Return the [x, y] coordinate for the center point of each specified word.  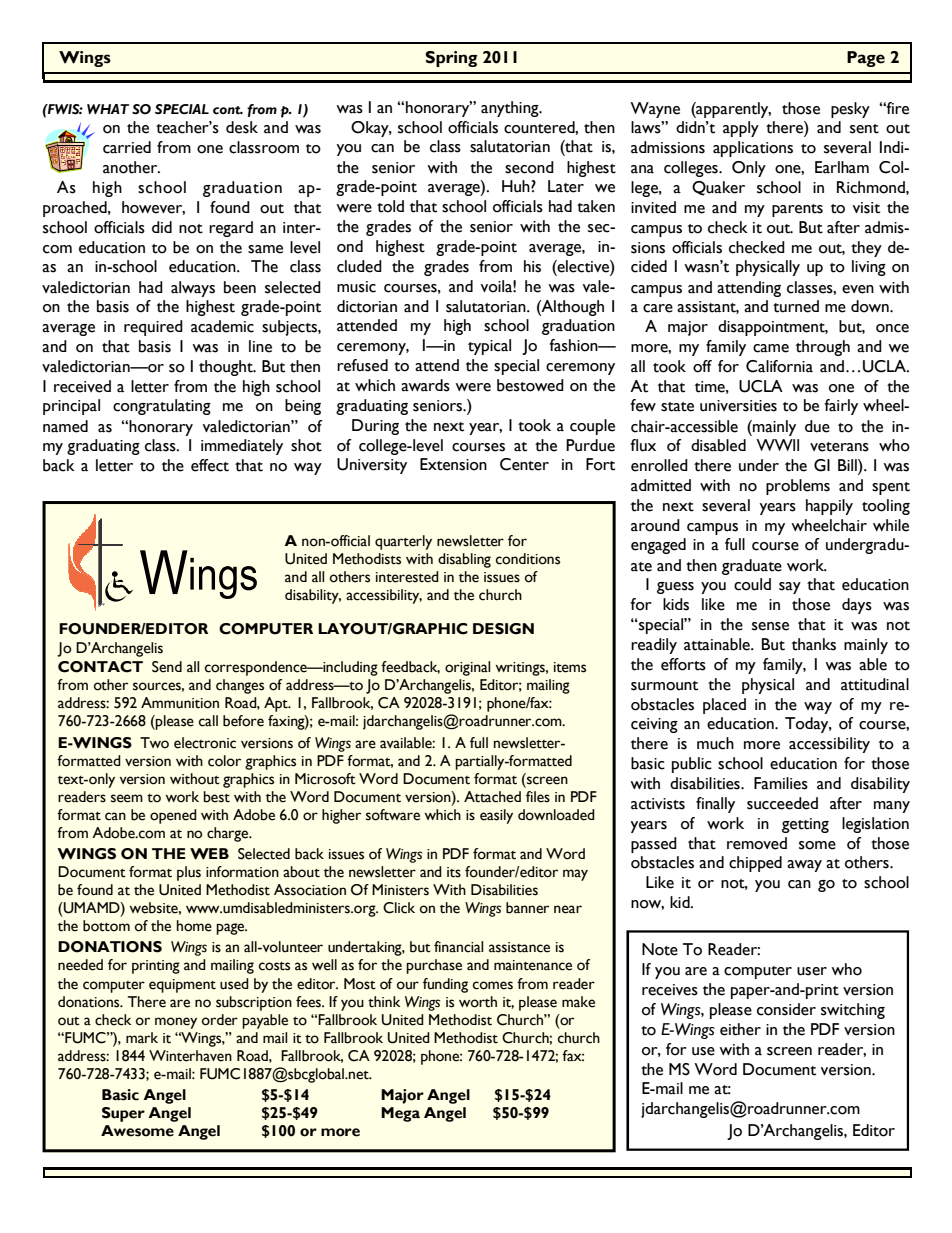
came [771, 348]
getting [805, 825]
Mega [400, 1114]
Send [167, 667]
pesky [850, 110]
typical [489, 347]
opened [173, 816]
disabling [464, 560]
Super [123, 1114]
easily [496, 816]
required [153, 328]
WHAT [108, 109]
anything [511, 109]
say [790, 588]
